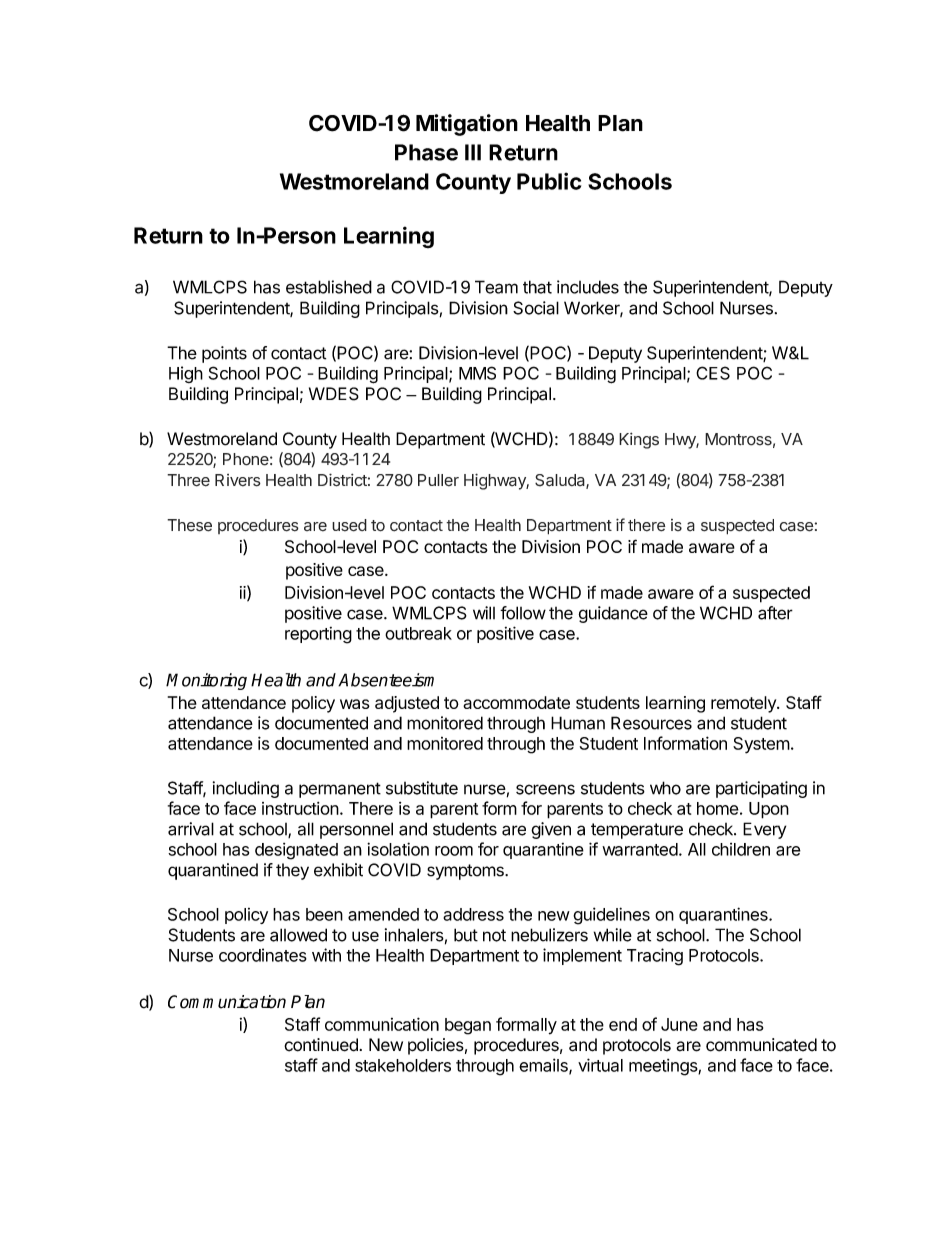  Describe the element at coordinates (639, 440) in the screenshot. I see `Kings` at that location.
